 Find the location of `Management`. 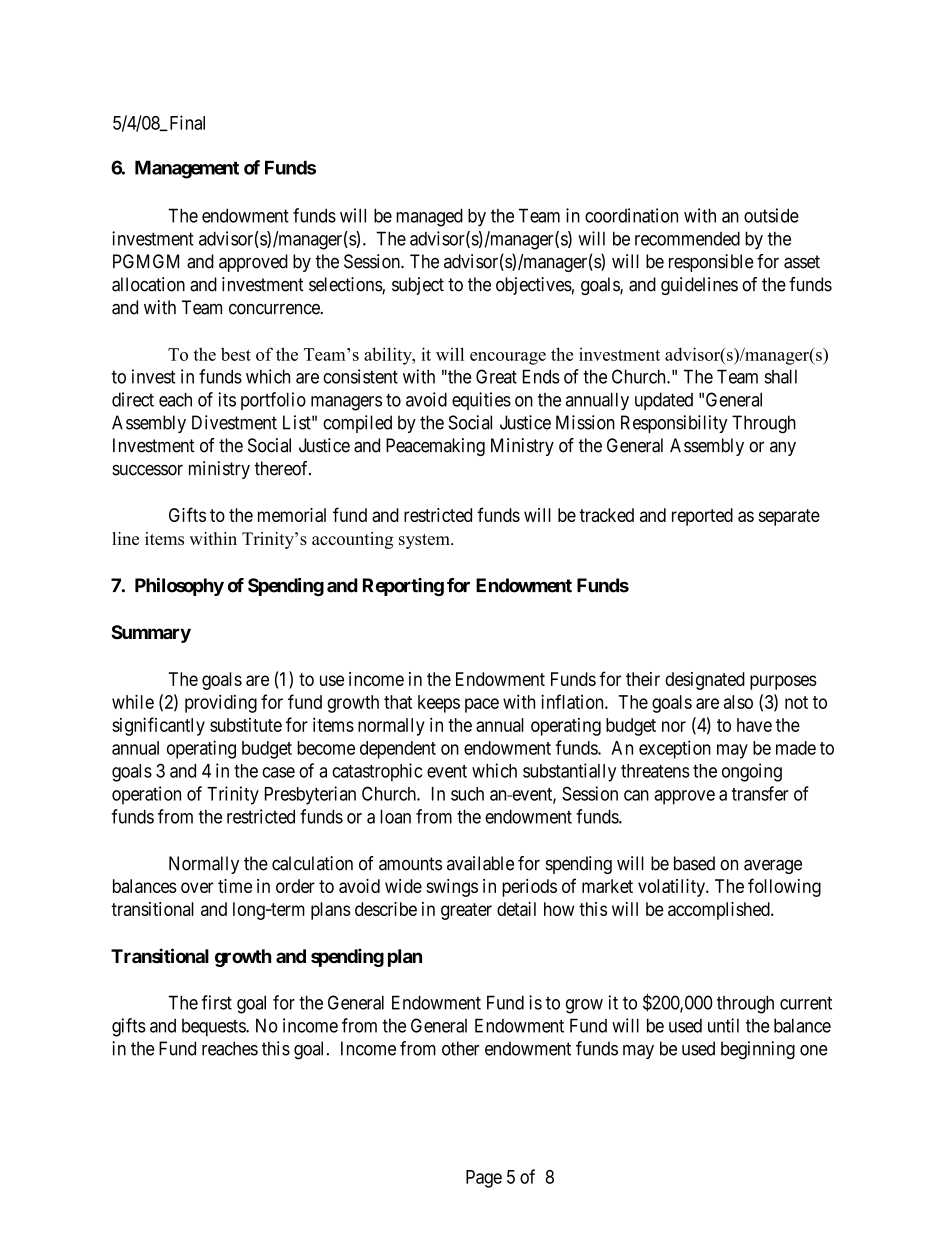

Management is located at coordinates (187, 169).
